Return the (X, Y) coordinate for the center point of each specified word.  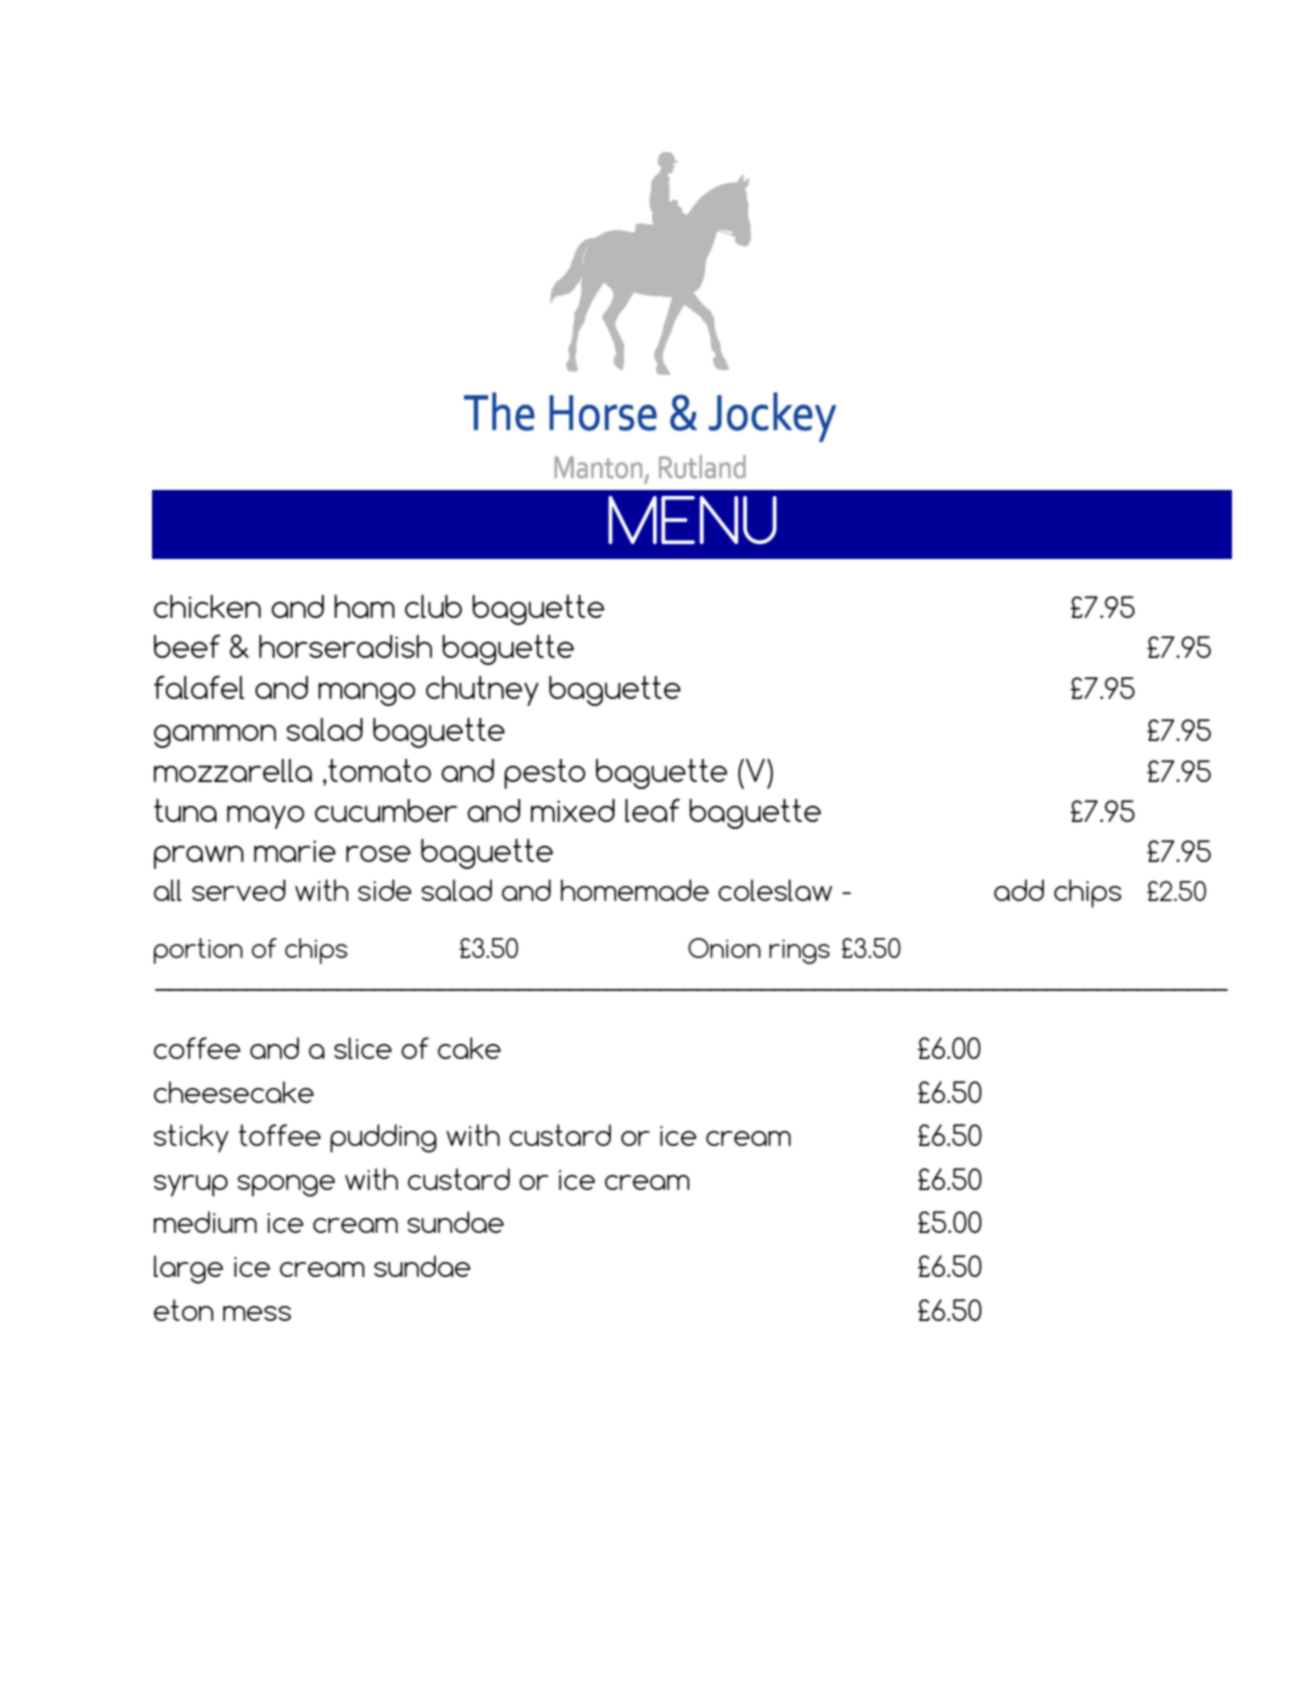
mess (257, 1313)
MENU (692, 520)
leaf (652, 810)
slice (363, 1048)
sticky (191, 1138)
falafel (199, 687)
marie (295, 851)
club (433, 606)
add (1019, 890)
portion (198, 951)
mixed (573, 810)
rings (799, 951)
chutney (482, 691)
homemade (635, 890)
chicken (207, 606)
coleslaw (775, 890)
